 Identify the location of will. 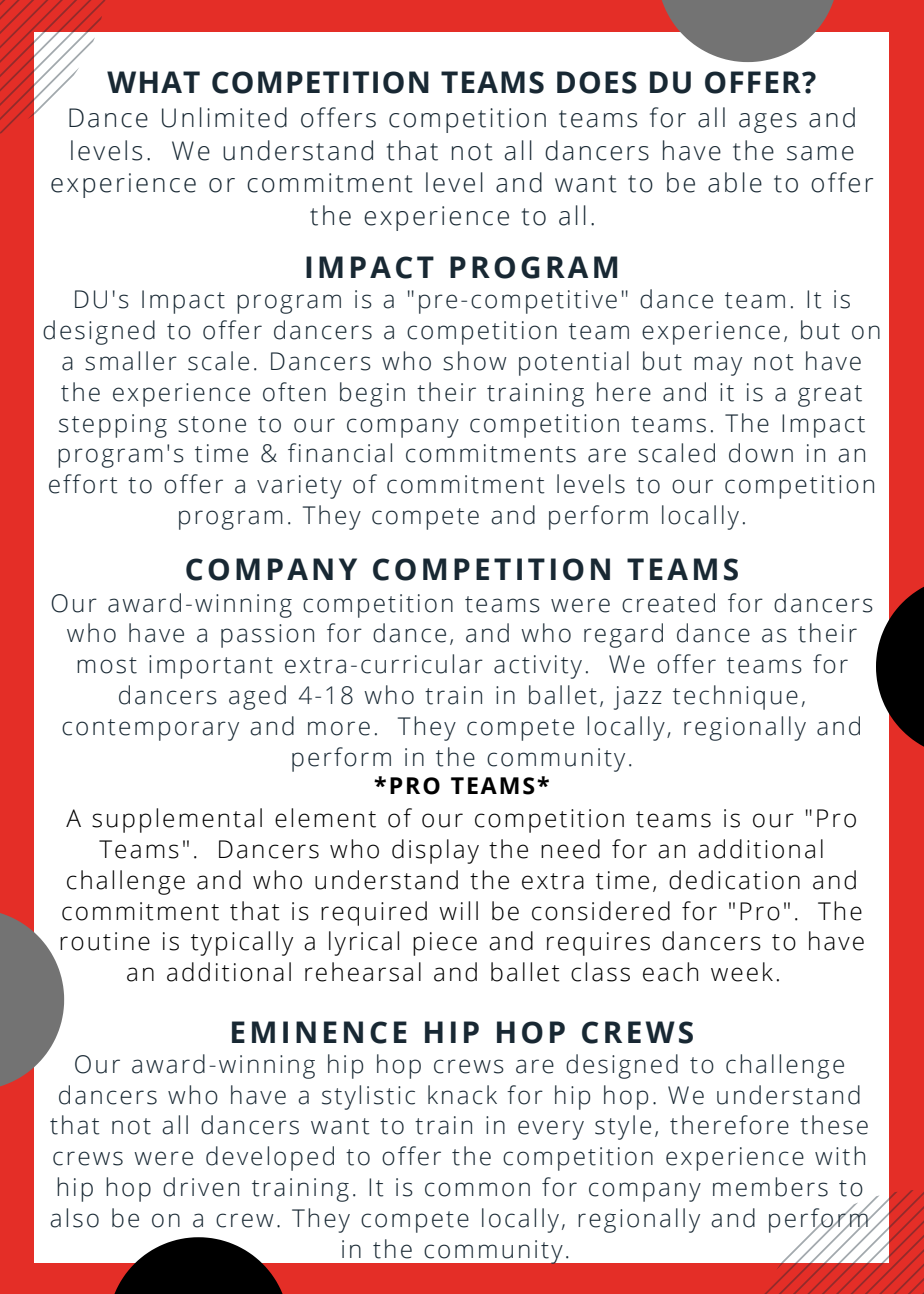
(458, 910).
